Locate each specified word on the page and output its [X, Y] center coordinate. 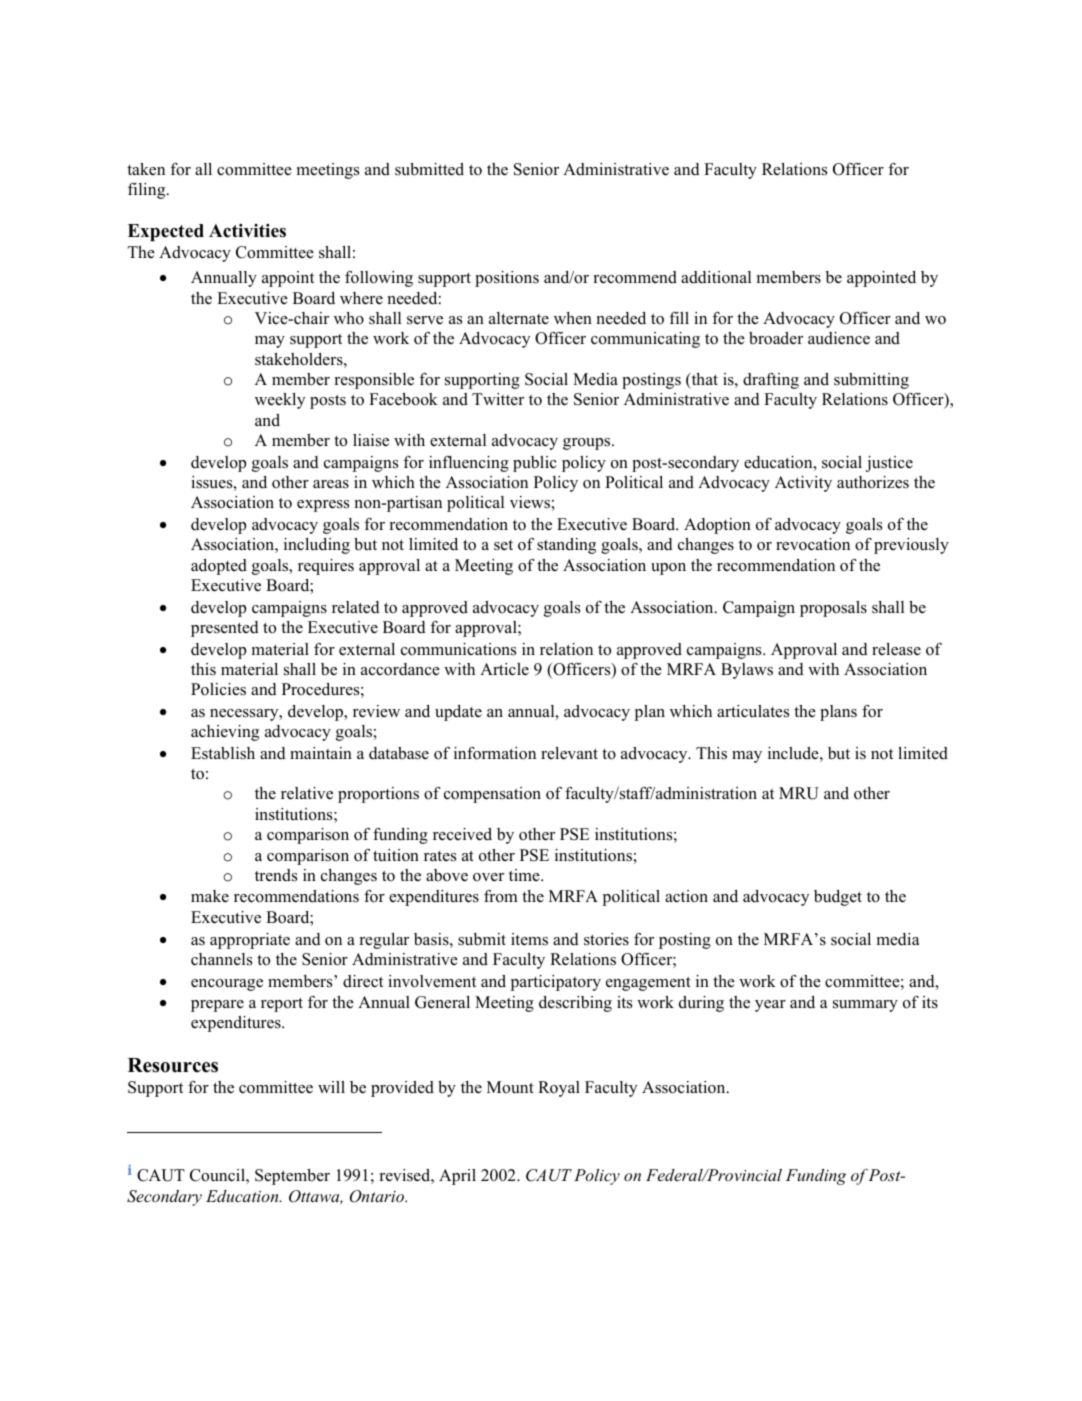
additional [716, 277]
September [292, 1177]
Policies [218, 689]
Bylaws [747, 671]
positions [507, 279]
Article [504, 669]
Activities [247, 231]
